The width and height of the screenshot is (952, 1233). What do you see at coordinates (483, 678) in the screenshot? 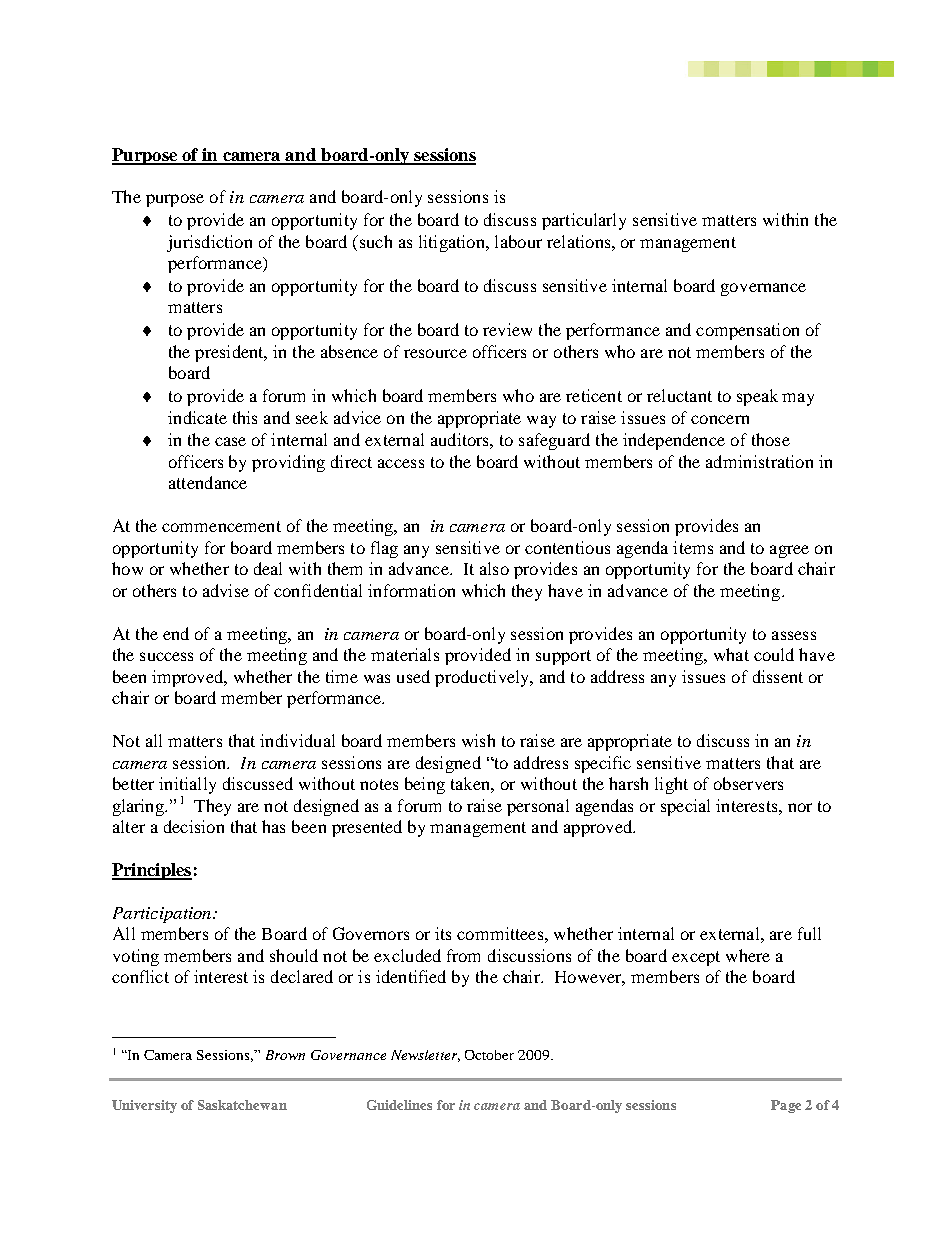
I see `productively` at bounding box center [483, 678].
